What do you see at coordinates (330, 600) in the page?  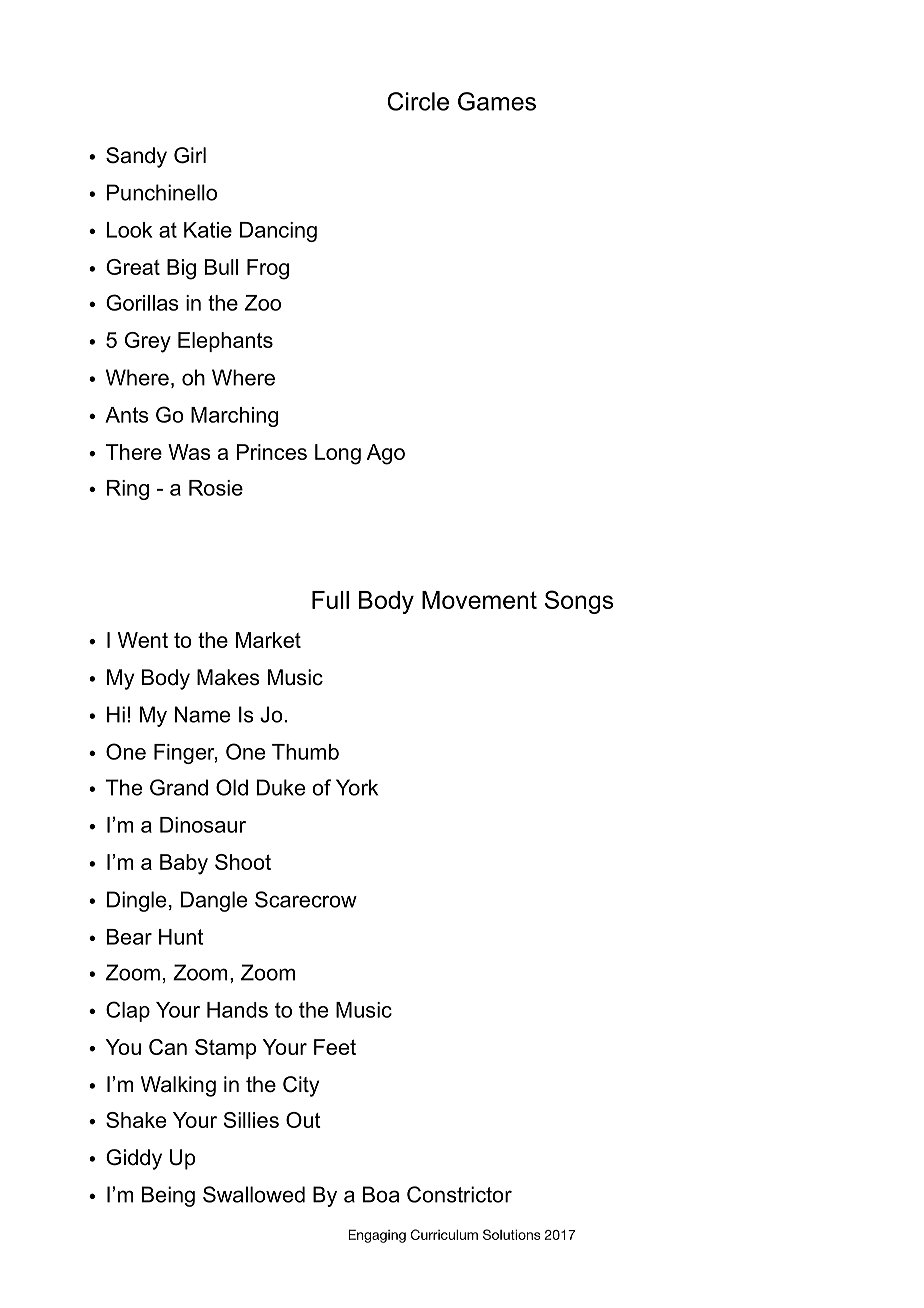 I see `Full` at bounding box center [330, 600].
